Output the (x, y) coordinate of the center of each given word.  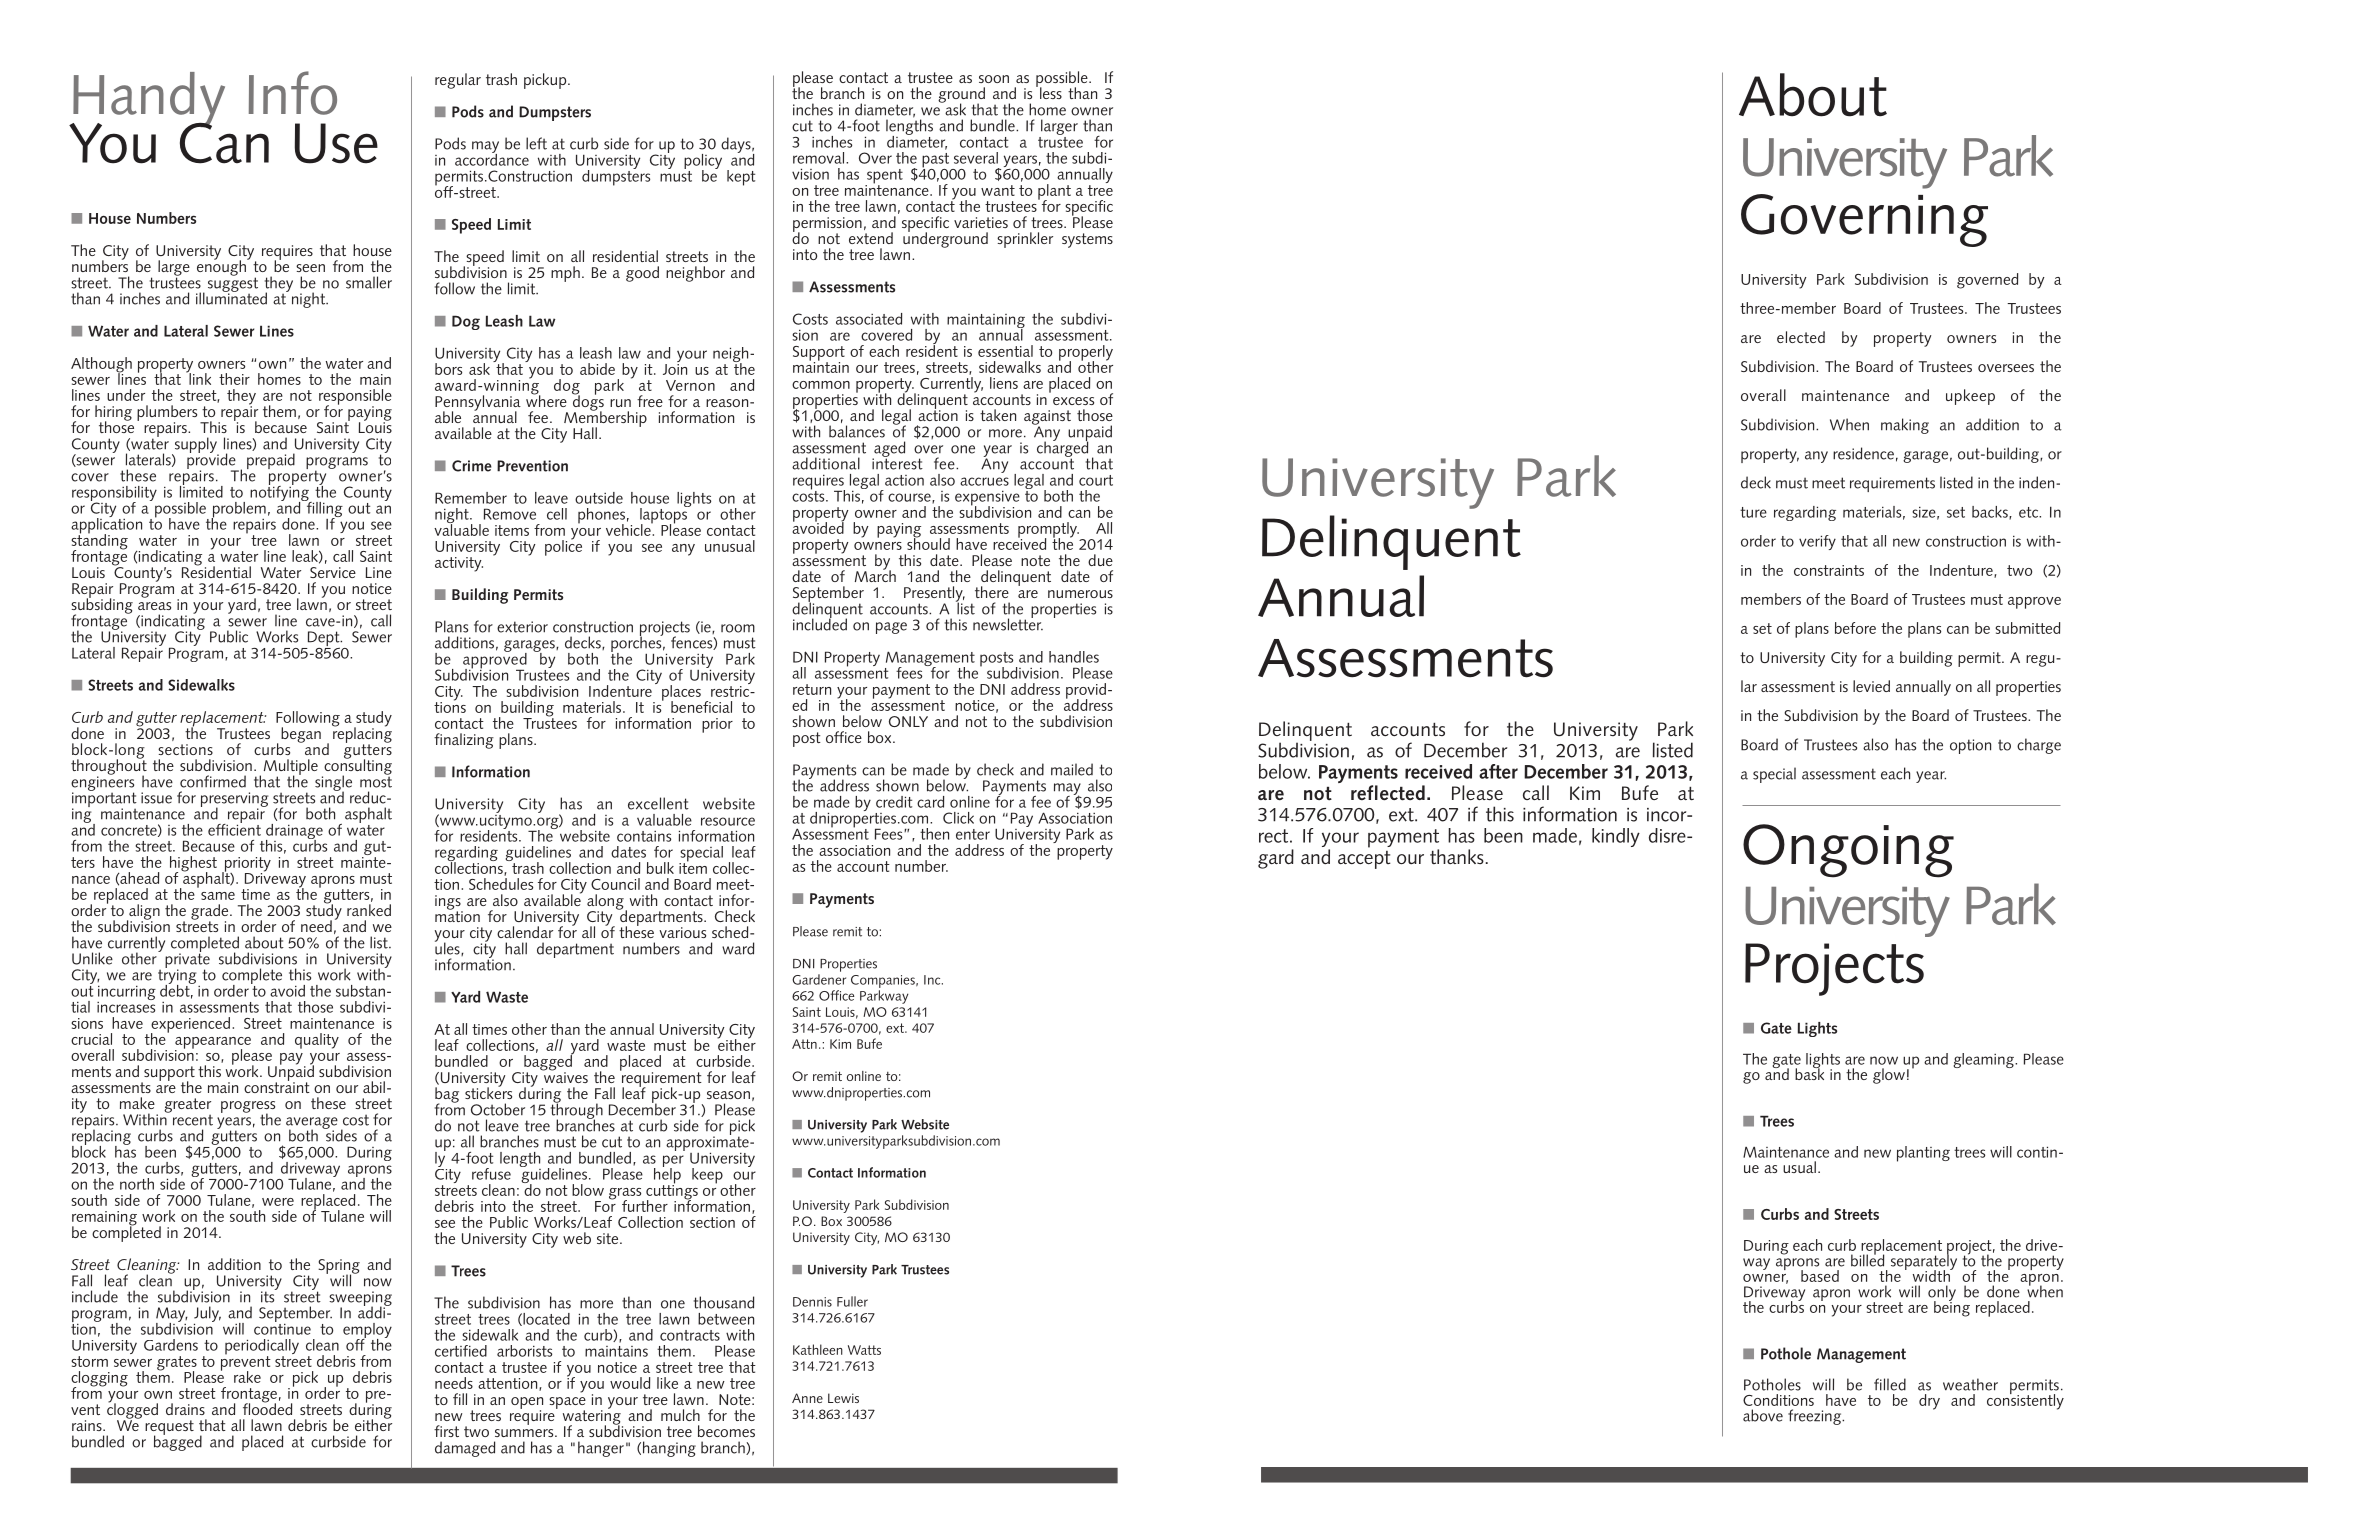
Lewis (843, 1398)
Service (333, 572)
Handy (148, 101)
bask (1809, 1073)
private (187, 961)
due (1100, 560)
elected (1801, 337)
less (1049, 92)
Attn (804, 1044)
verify (1817, 542)
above (1763, 1415)
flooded (267, 1408)
